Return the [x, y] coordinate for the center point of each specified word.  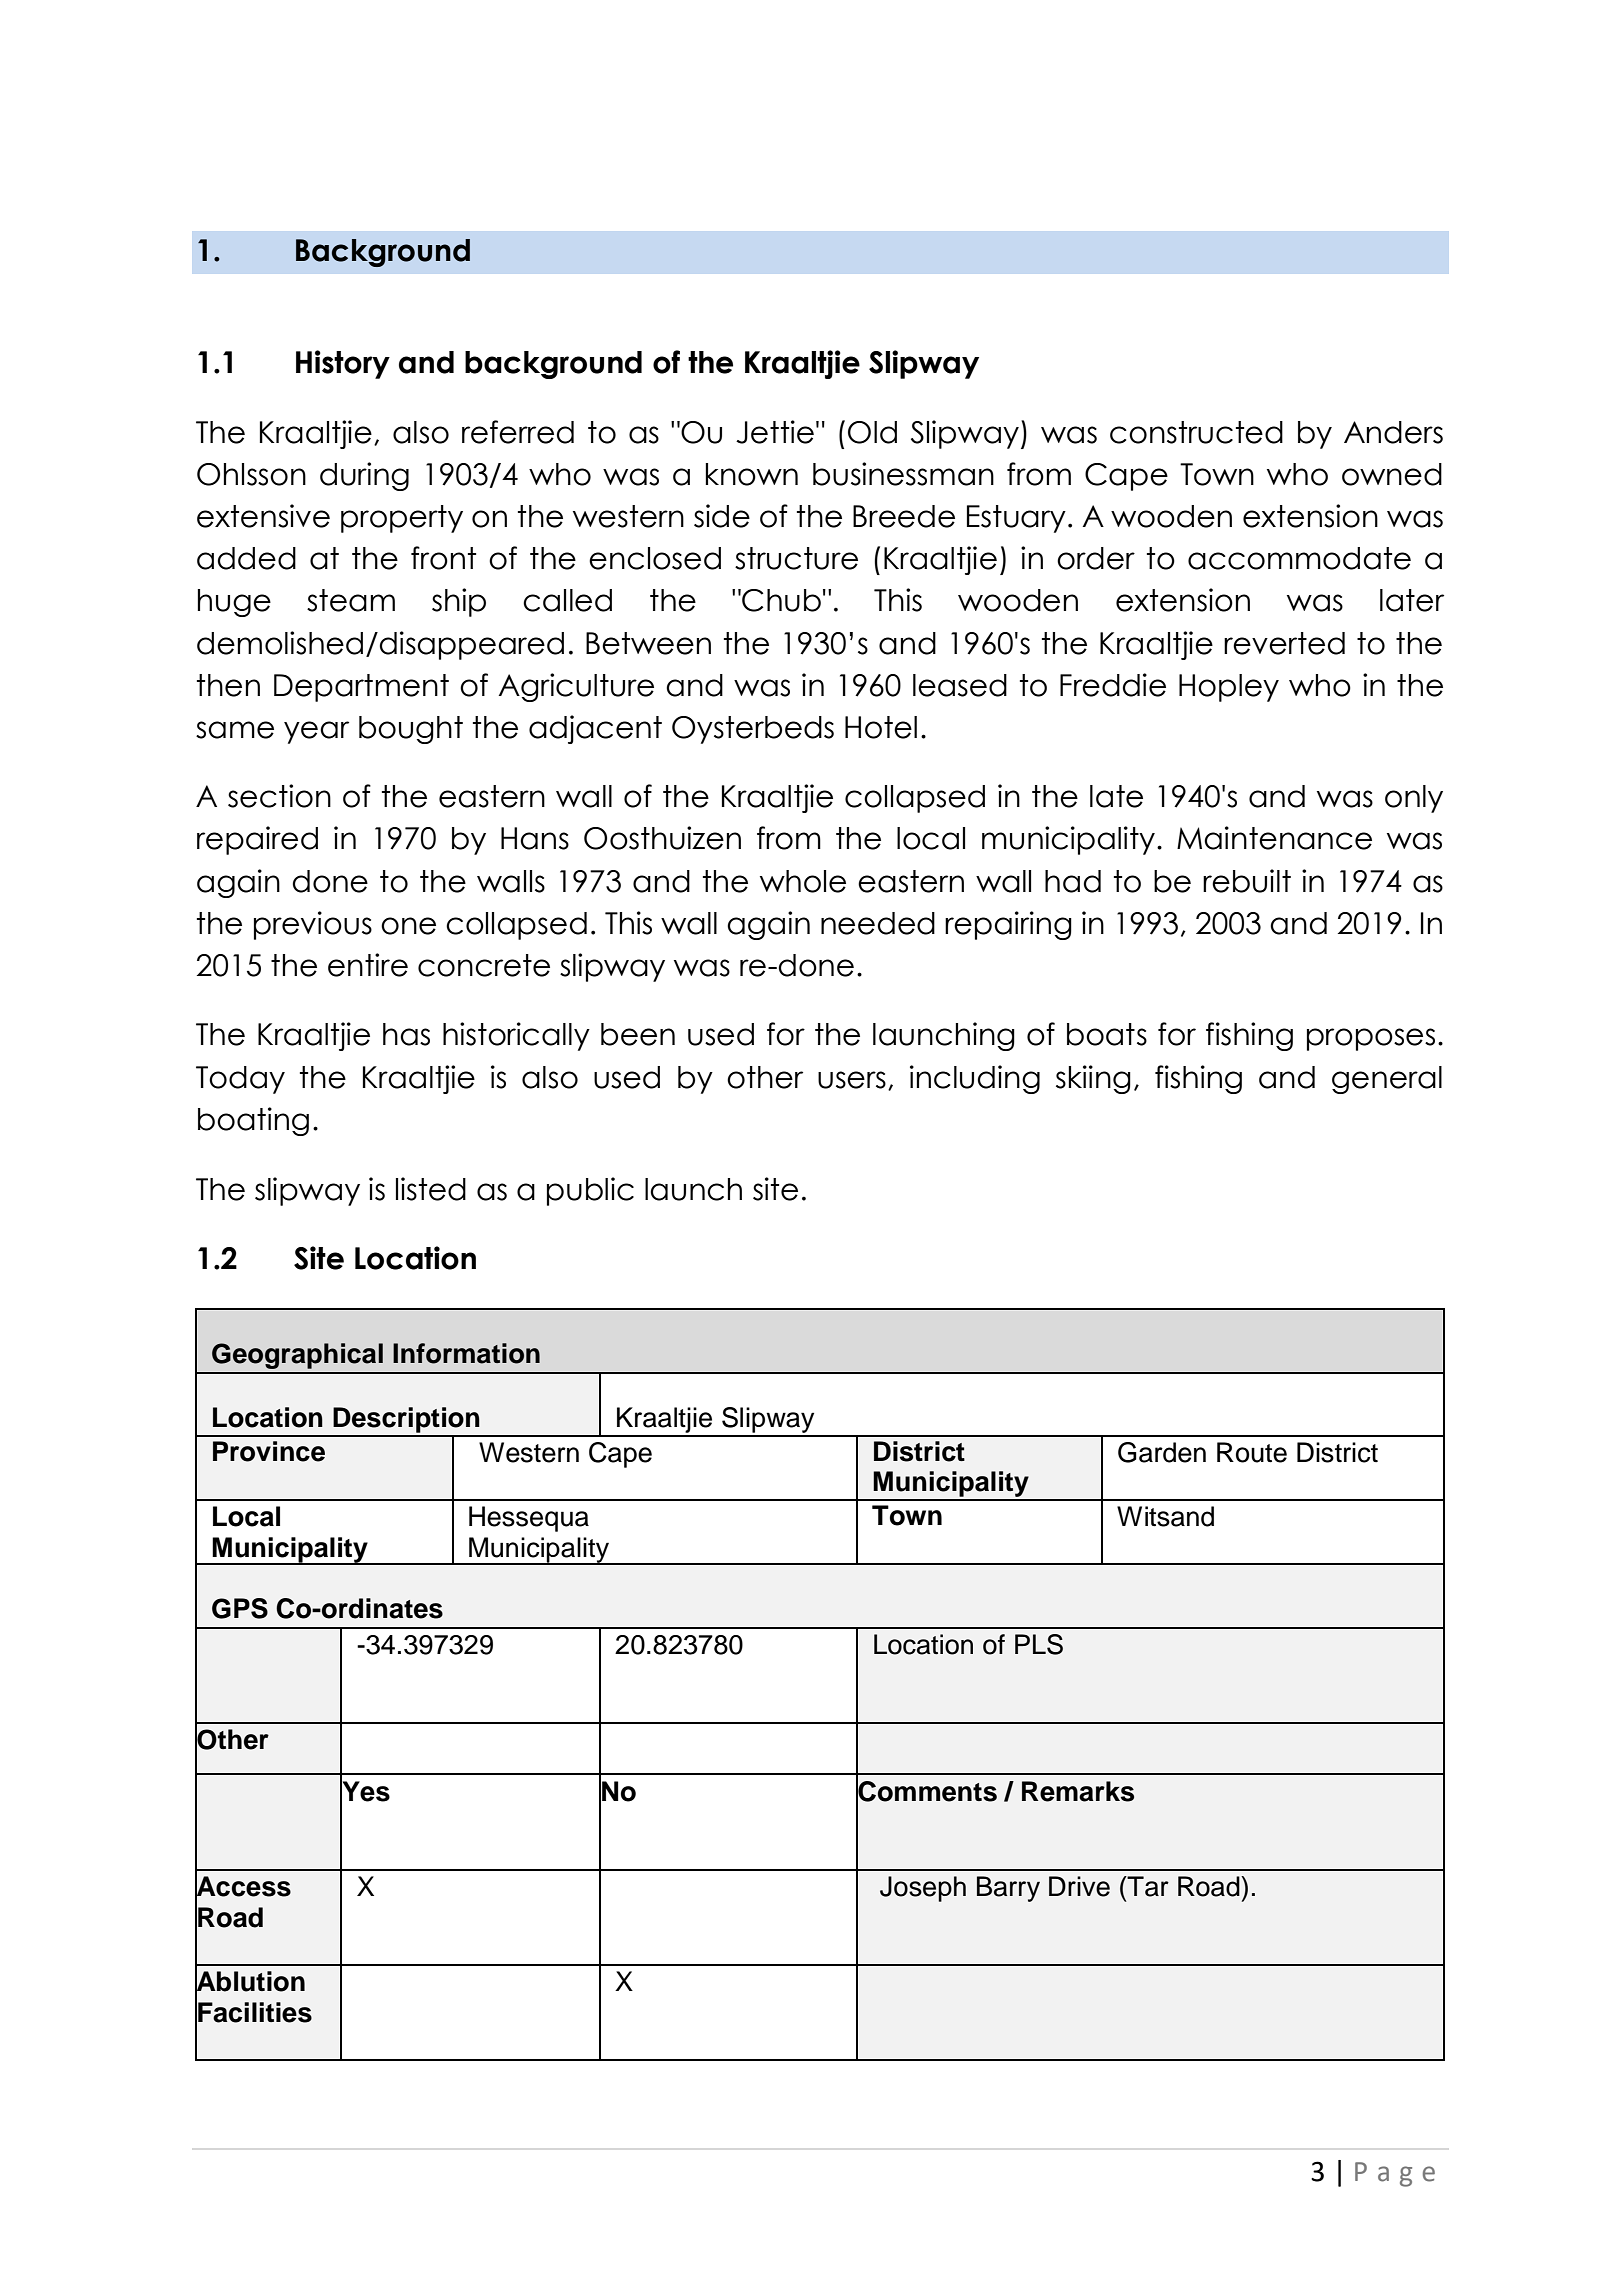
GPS [240, 1608]
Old [872, 432]
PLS [1039, 1644]
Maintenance [1274, 838]
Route [1252, 1452]
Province [269, 1451]
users [852, 1080]
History [343, 364]
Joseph [923, 1889]
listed [431, 1189]
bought [411, 730]
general [1387, 1080]
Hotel [881, 727]
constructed [1196, 432]
